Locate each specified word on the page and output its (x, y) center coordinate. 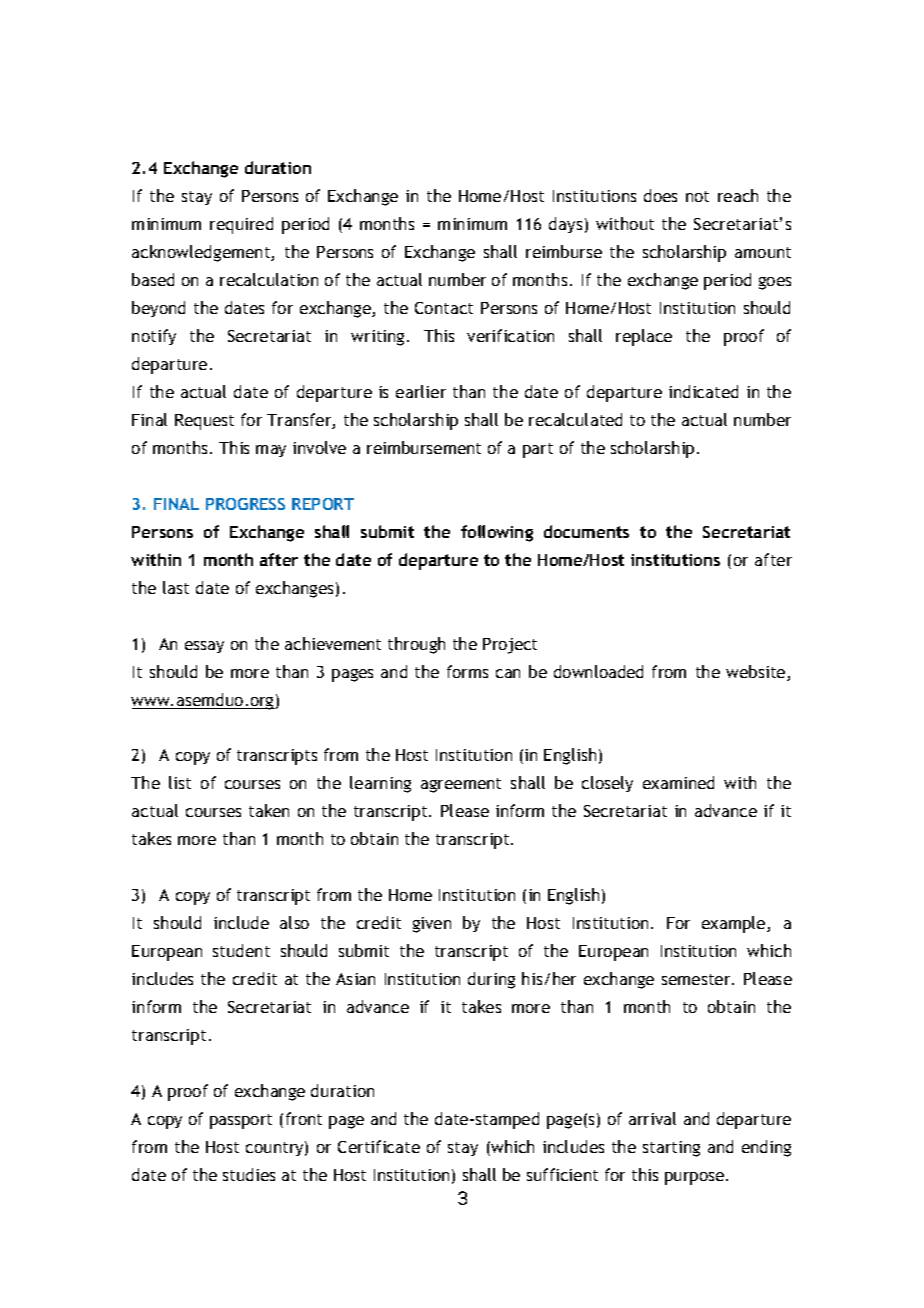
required (241, 225)
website (757, 673)
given (432, 925)
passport (241, 1121)
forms (467, 671)
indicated (703, 391)
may (271, 451)
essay (204, 647)
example (735, 924)
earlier (421, 391)
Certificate (379, 1146)
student (241, 950)
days (565, 225)
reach (738, 195)
